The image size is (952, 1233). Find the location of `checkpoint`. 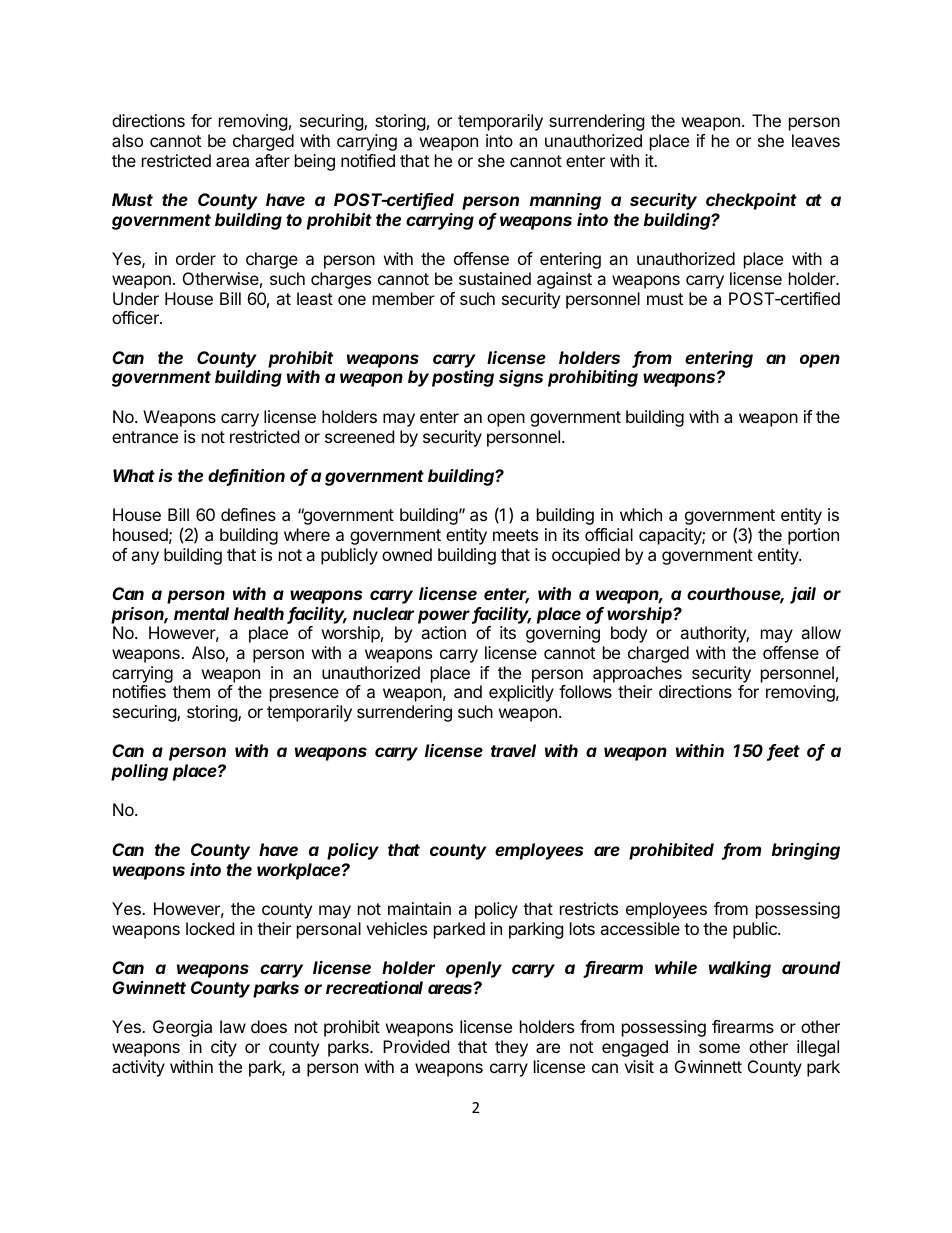

checkpoint is located at coordinates (751, 201).
